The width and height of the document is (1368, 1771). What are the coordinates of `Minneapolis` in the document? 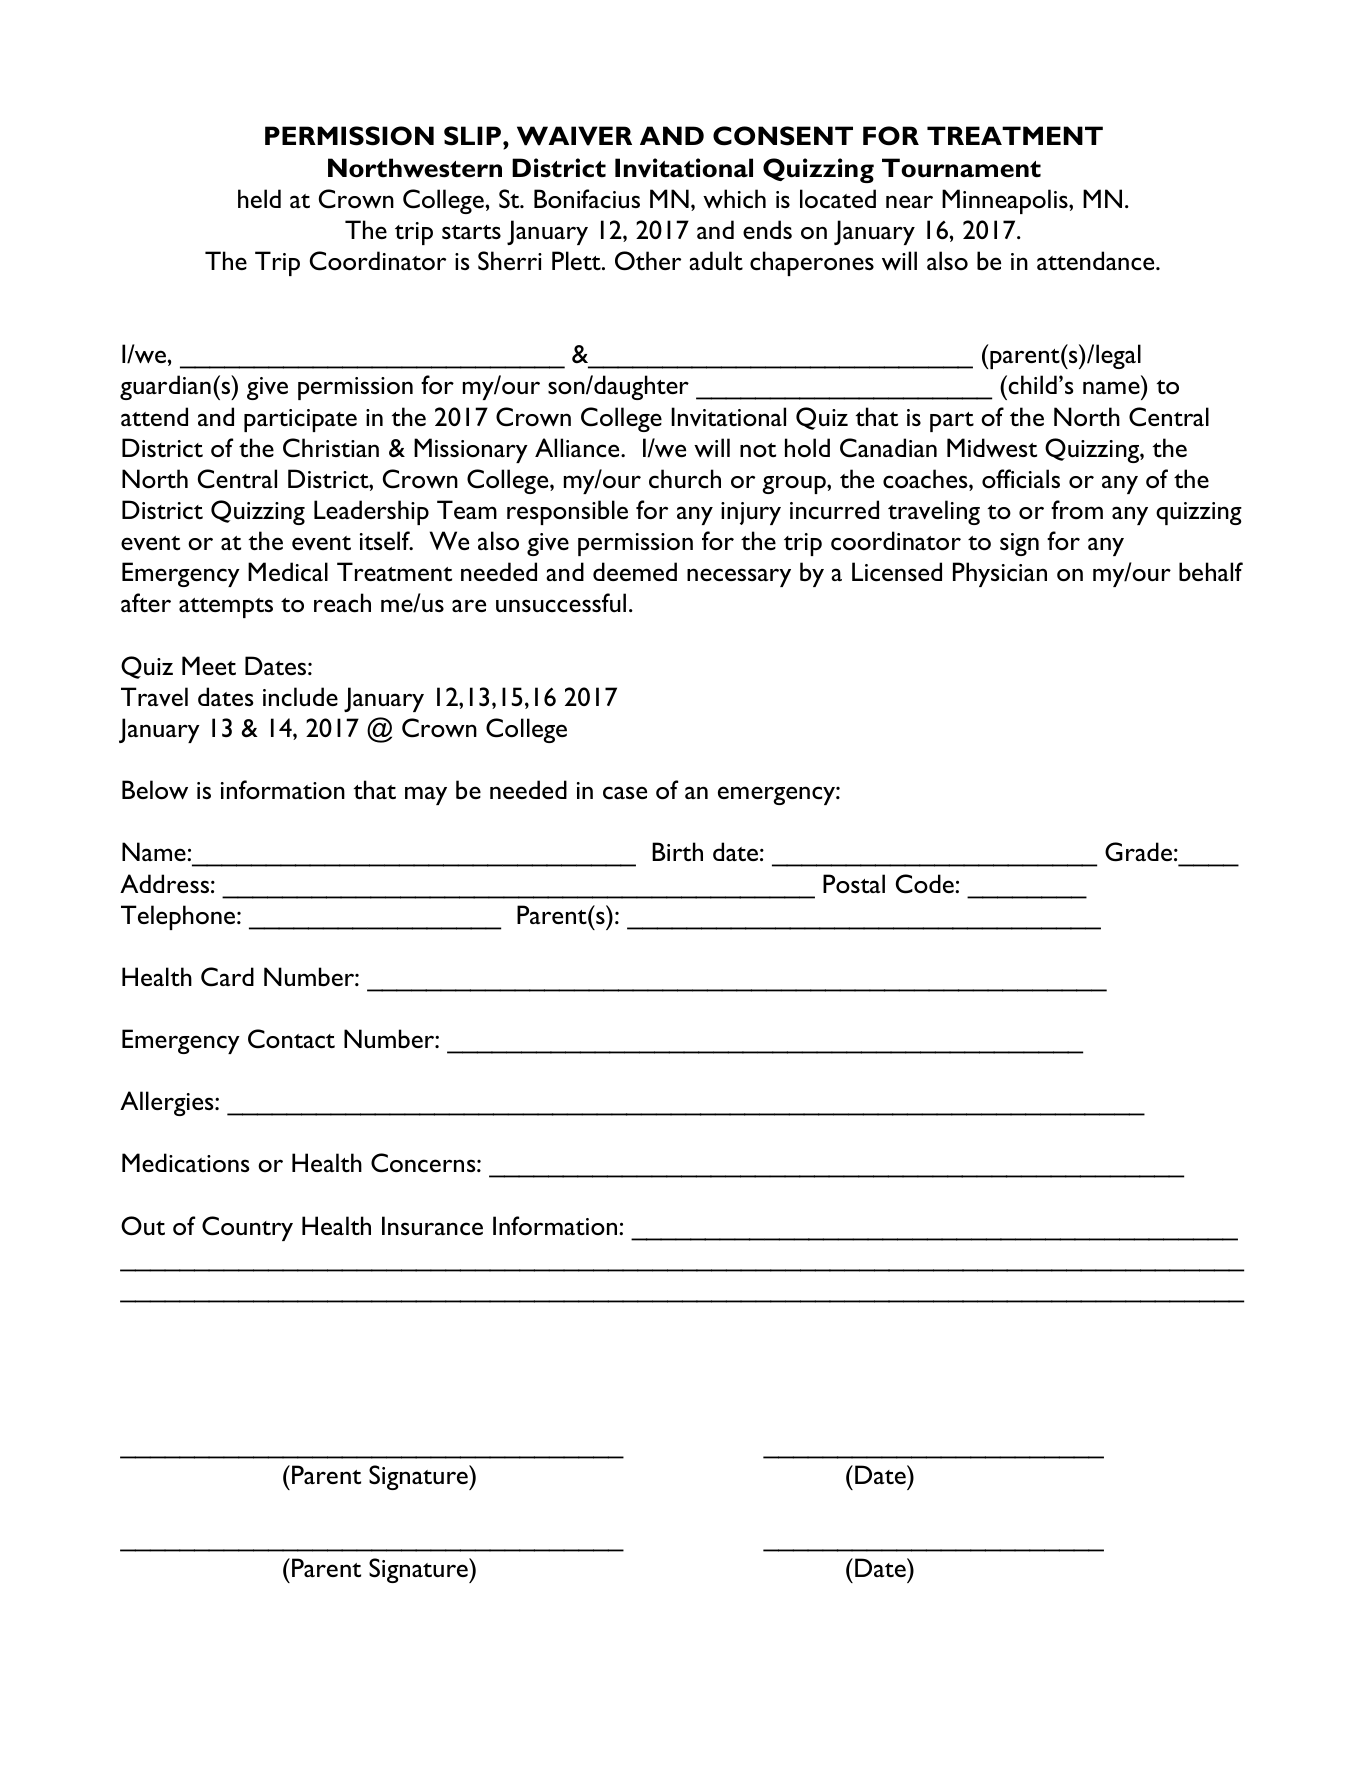 It's located at (1006, 201).
